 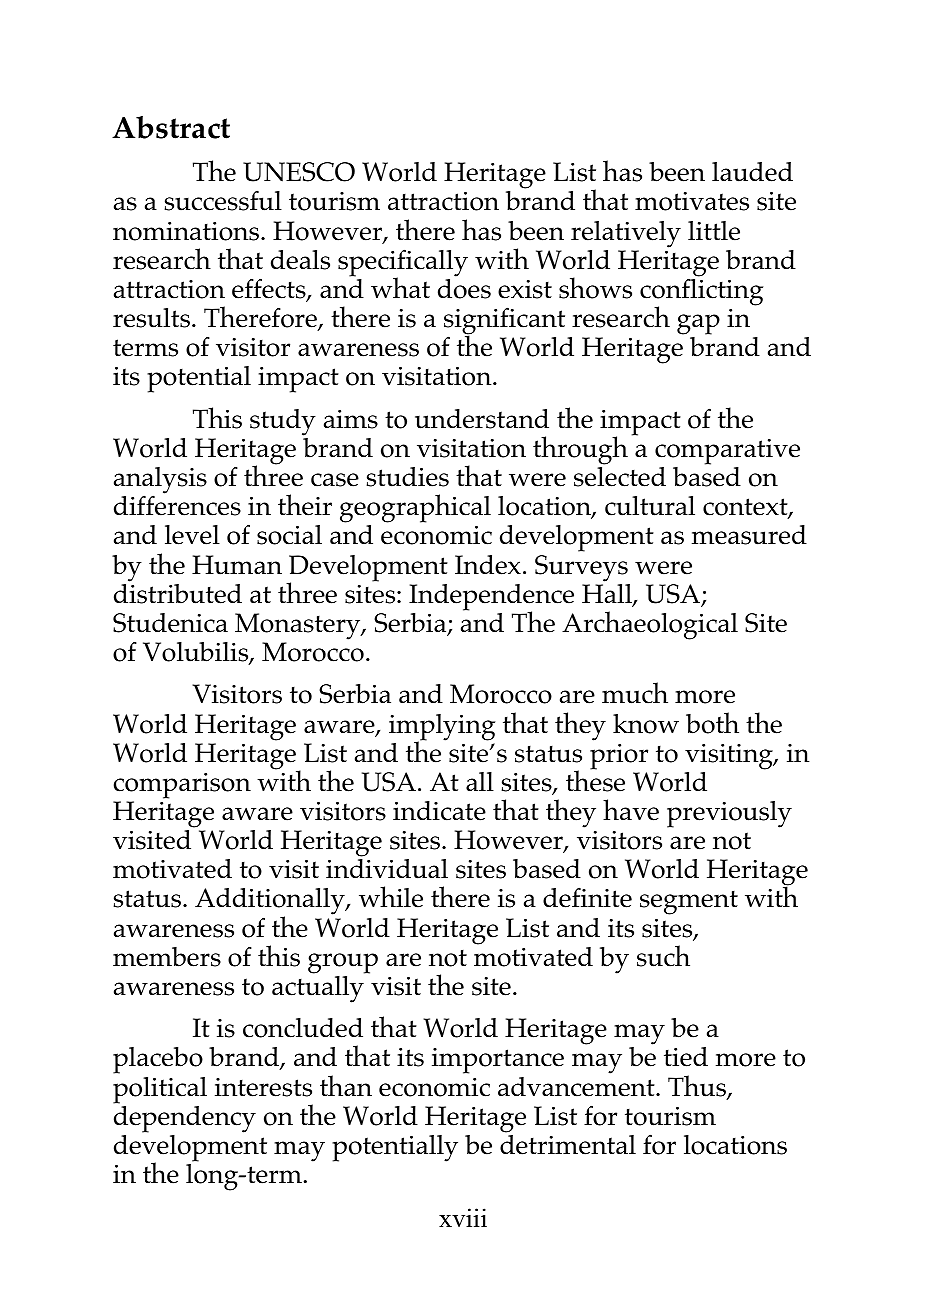 What do you see at coordinates (403, 264) in the screenshot?
I see `specifically` at bounding box center [403, 264].
